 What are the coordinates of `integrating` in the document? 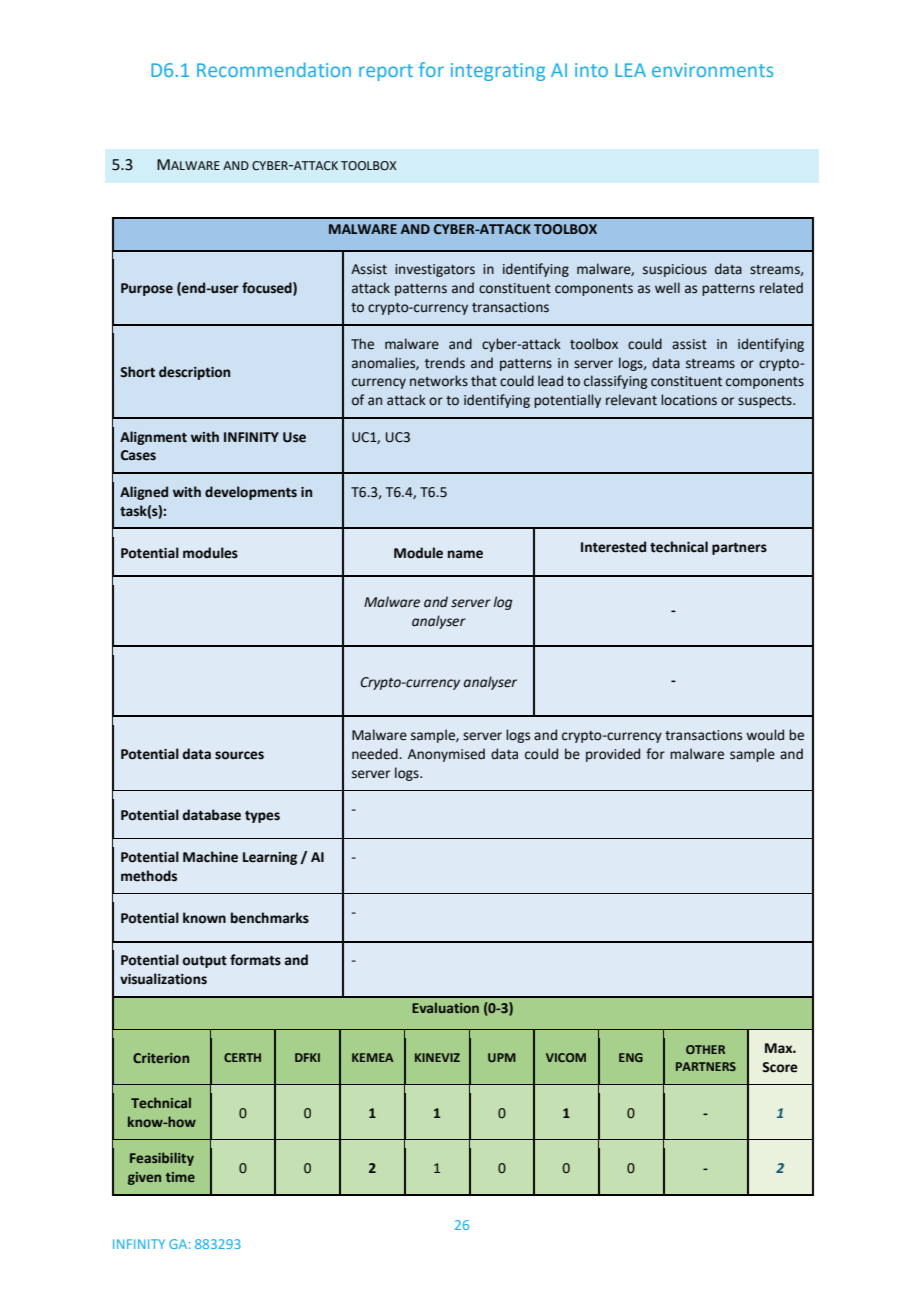 It's located at (498, 72).
